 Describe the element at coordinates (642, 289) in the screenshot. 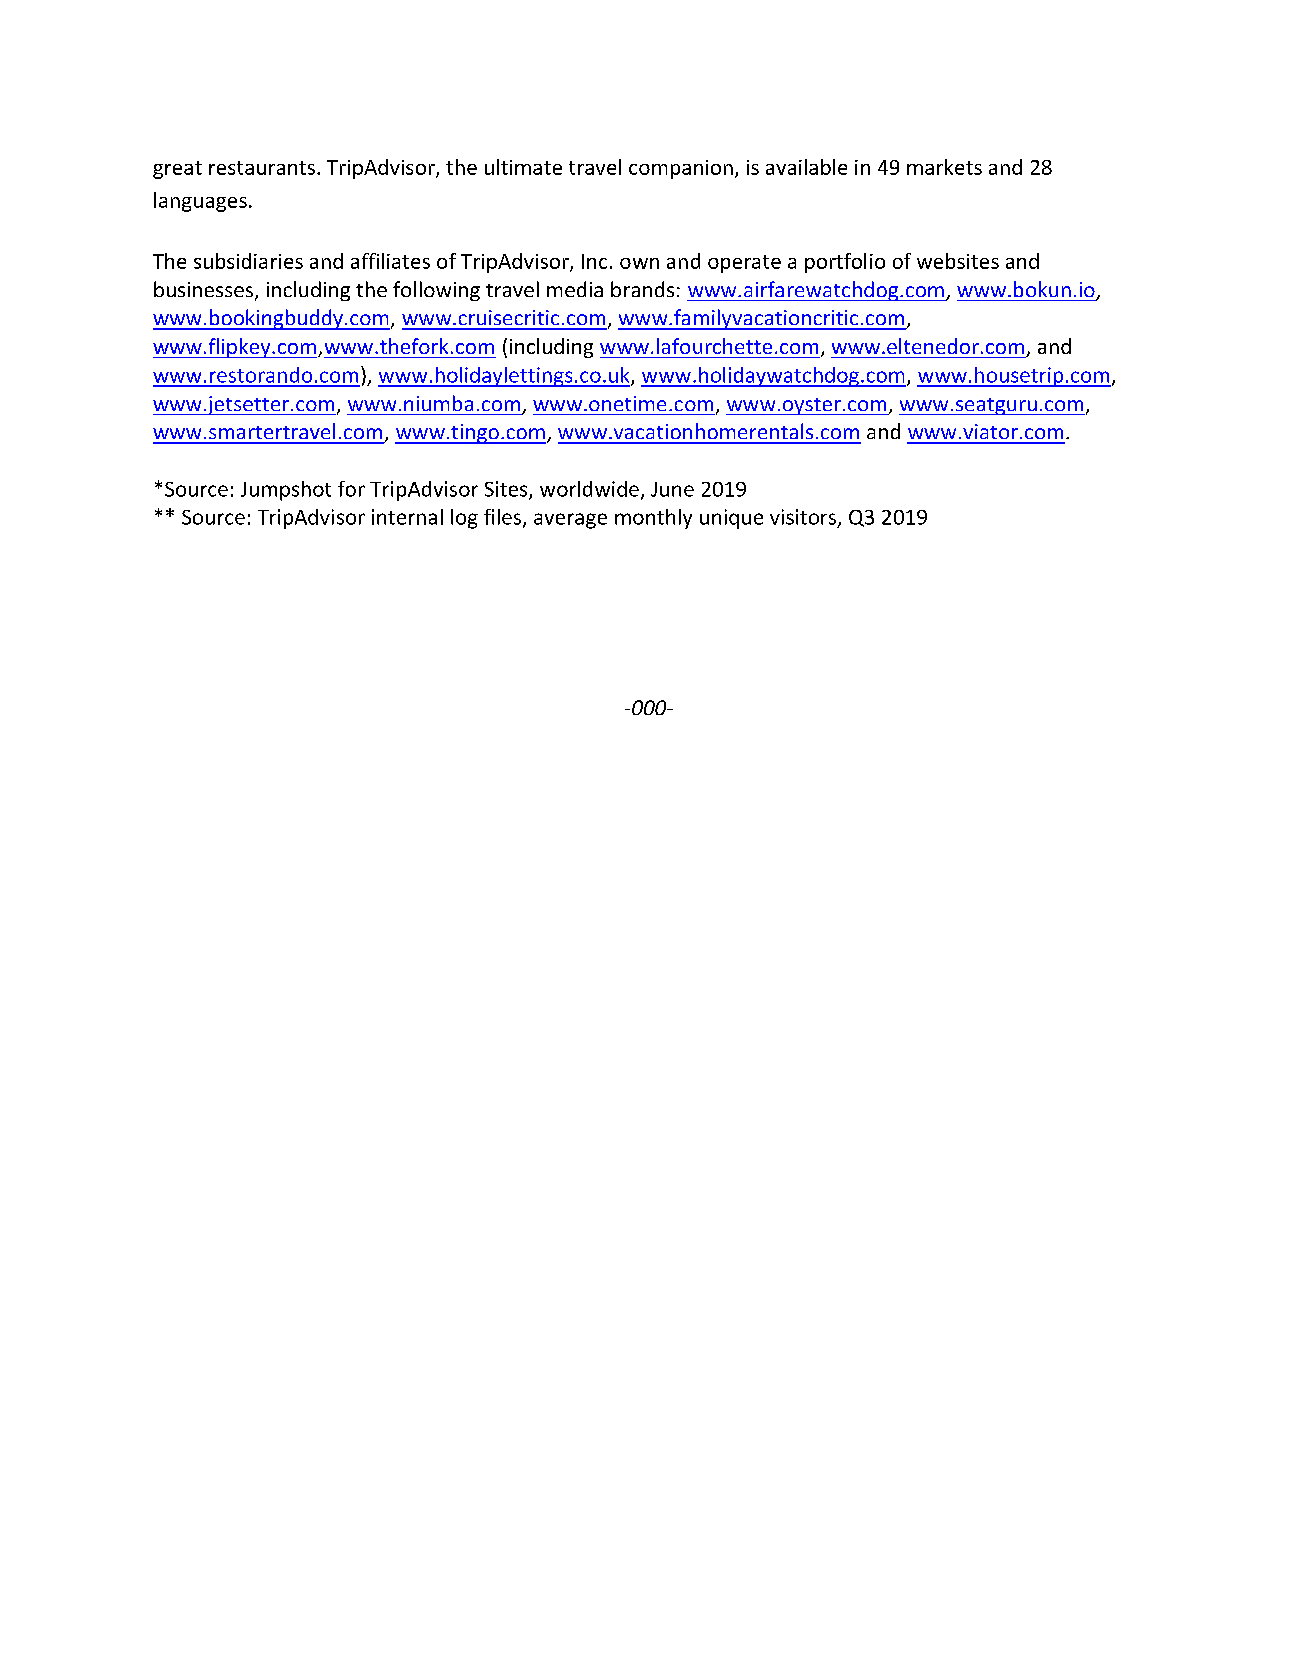

I see `brands` at that location.
